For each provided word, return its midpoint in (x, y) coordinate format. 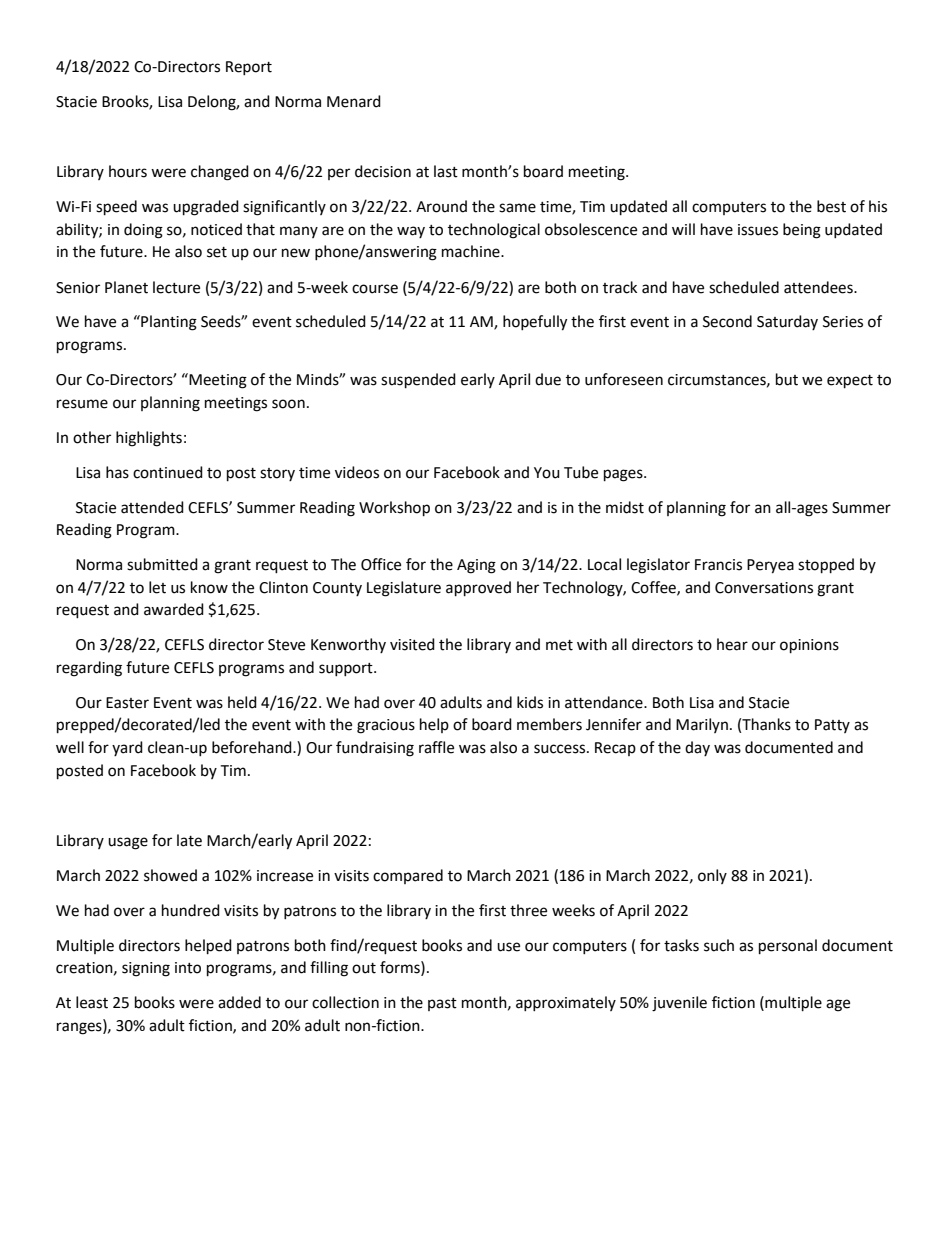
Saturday (787, 322)
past (442, 1004)
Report (249, 68)
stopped (826, 566)
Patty (832, 726)
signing (146, 969)
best (831, 206)
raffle (436, 747)
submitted (162, 564)
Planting (168, 323)
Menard (354, 101)
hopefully (535, 323)
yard (127, 748)
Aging (476, 566)
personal (788, 947)
